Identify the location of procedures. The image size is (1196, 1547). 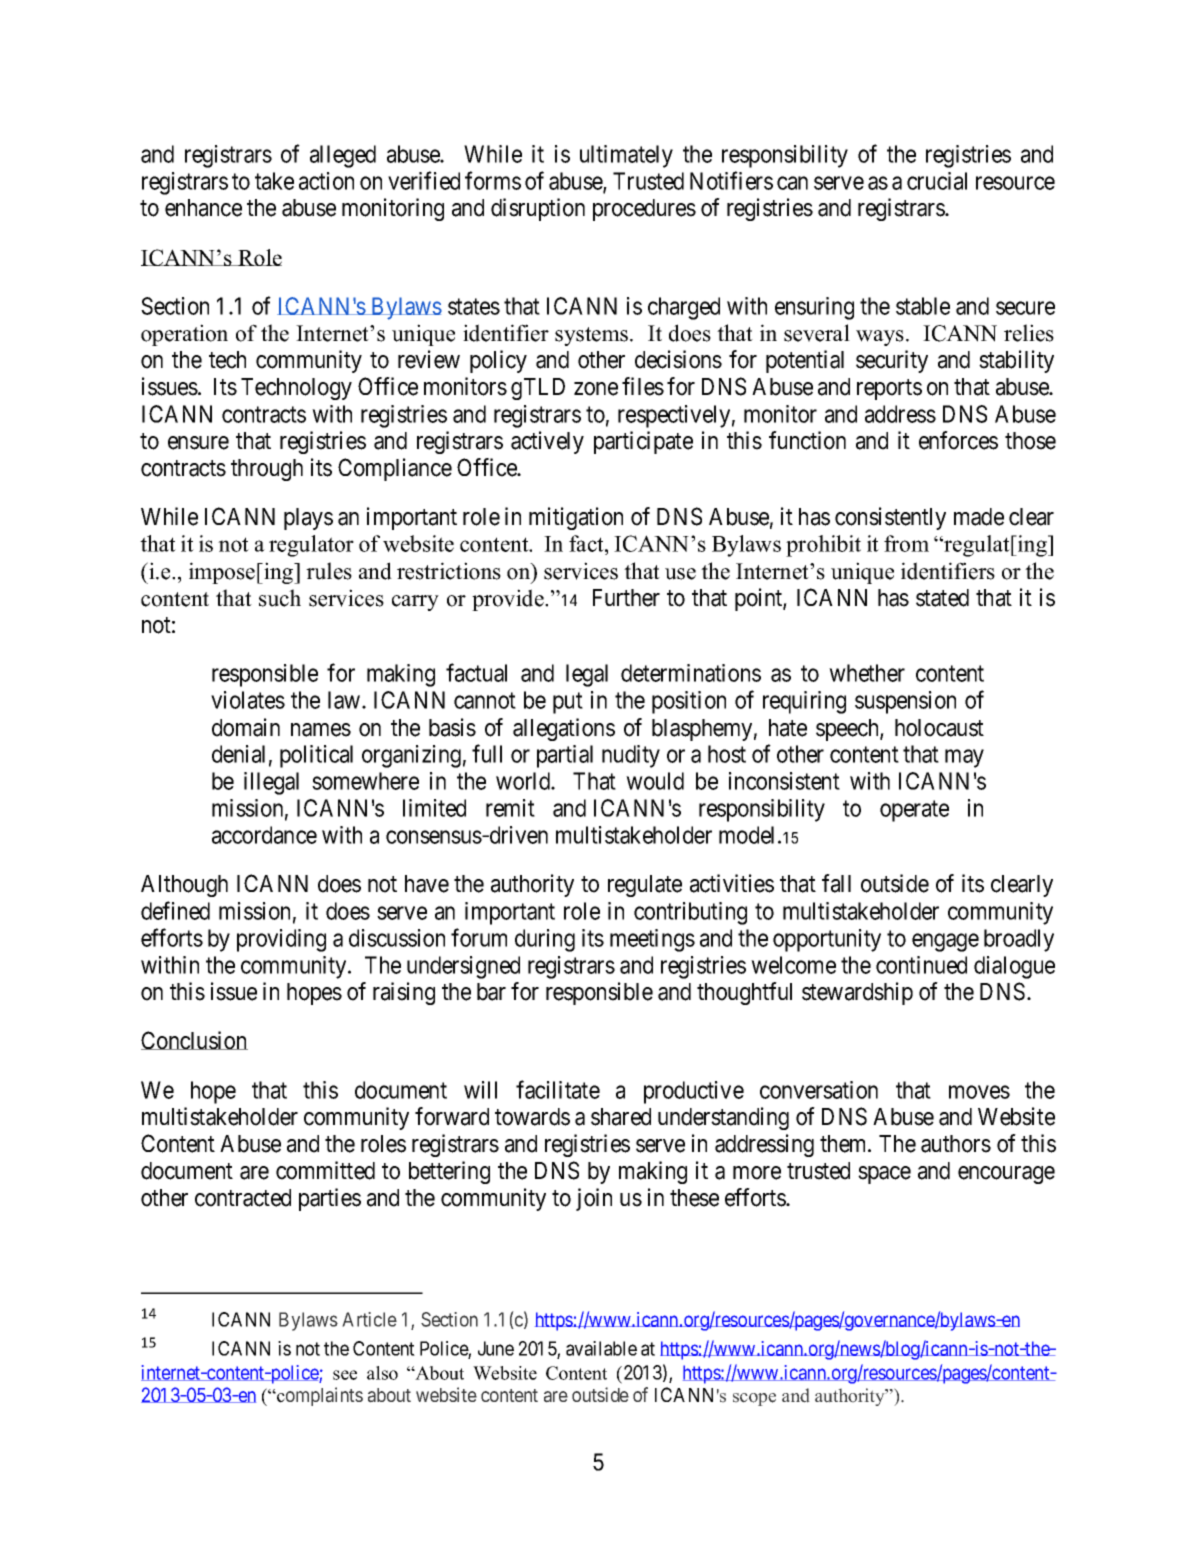
(644, 210).
